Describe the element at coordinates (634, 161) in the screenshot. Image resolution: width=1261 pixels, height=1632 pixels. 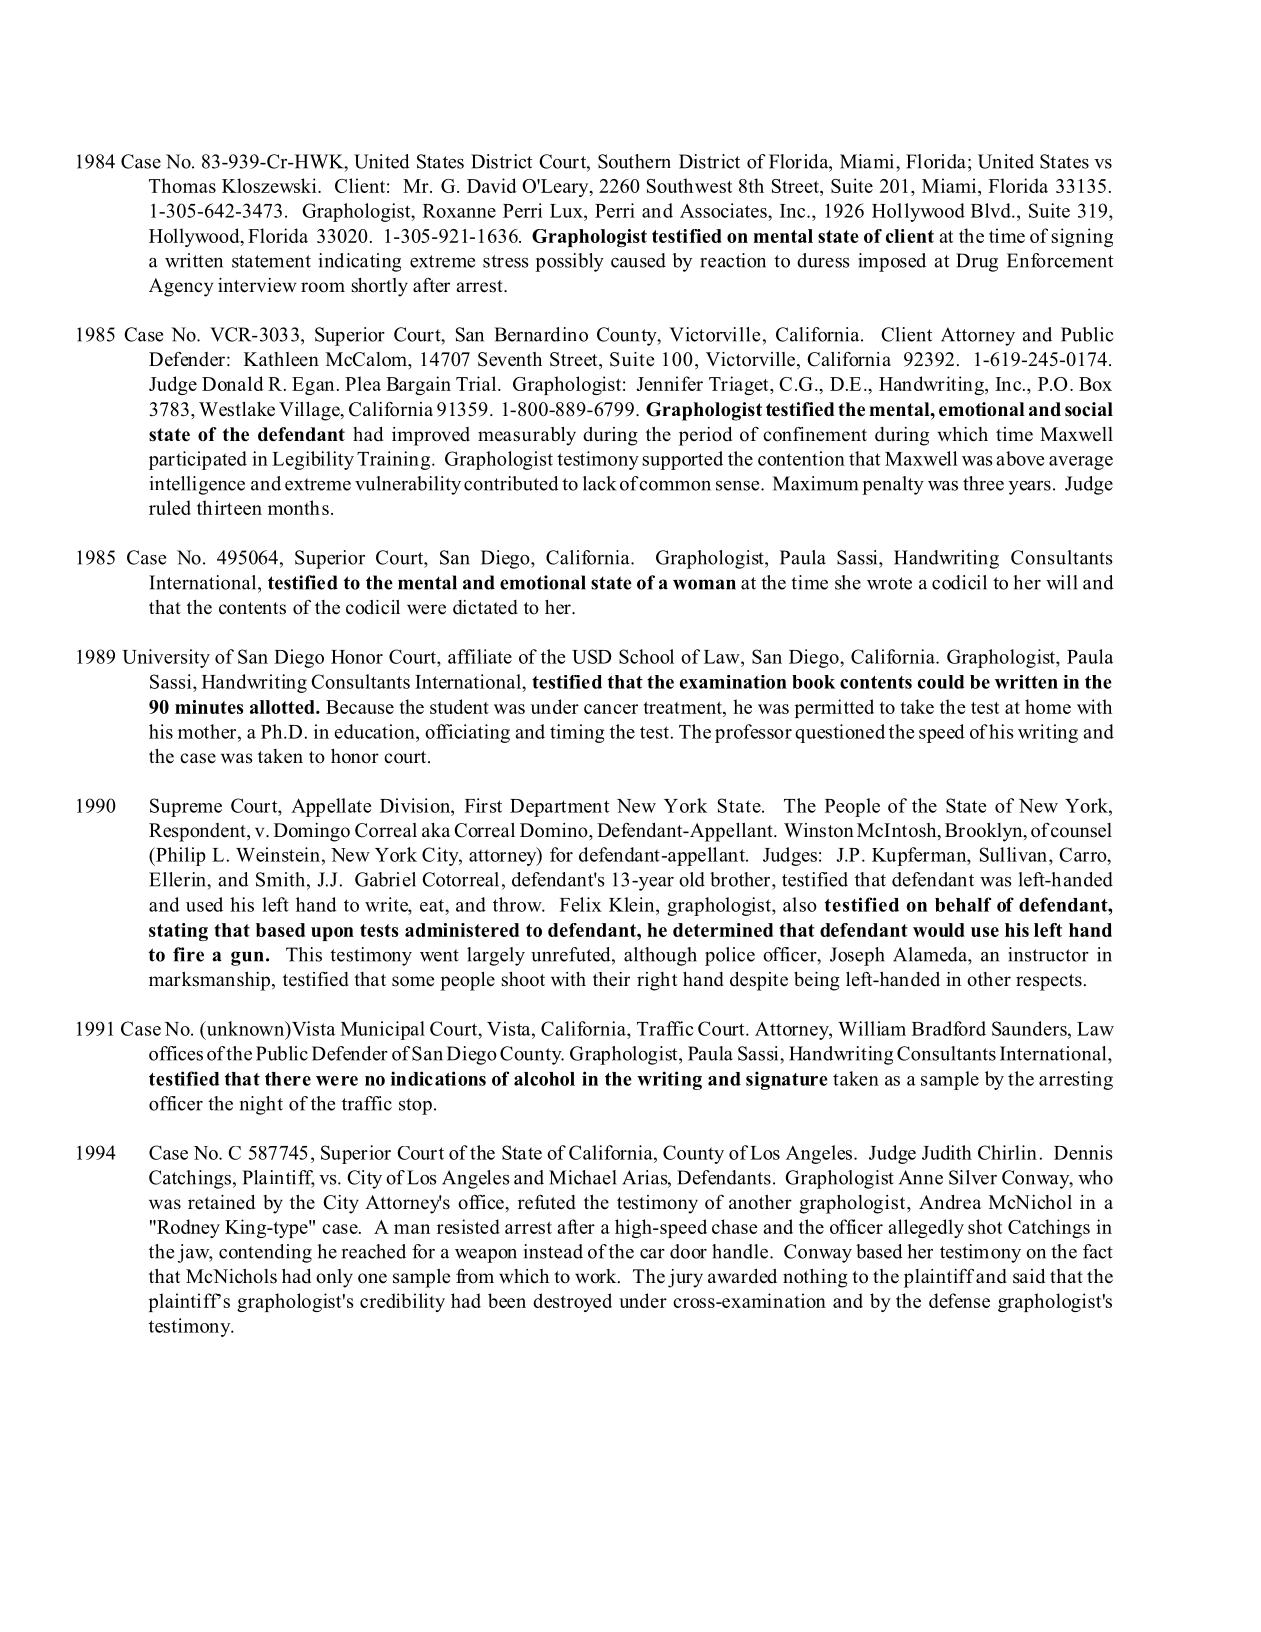
I see `Southern` at that location.
